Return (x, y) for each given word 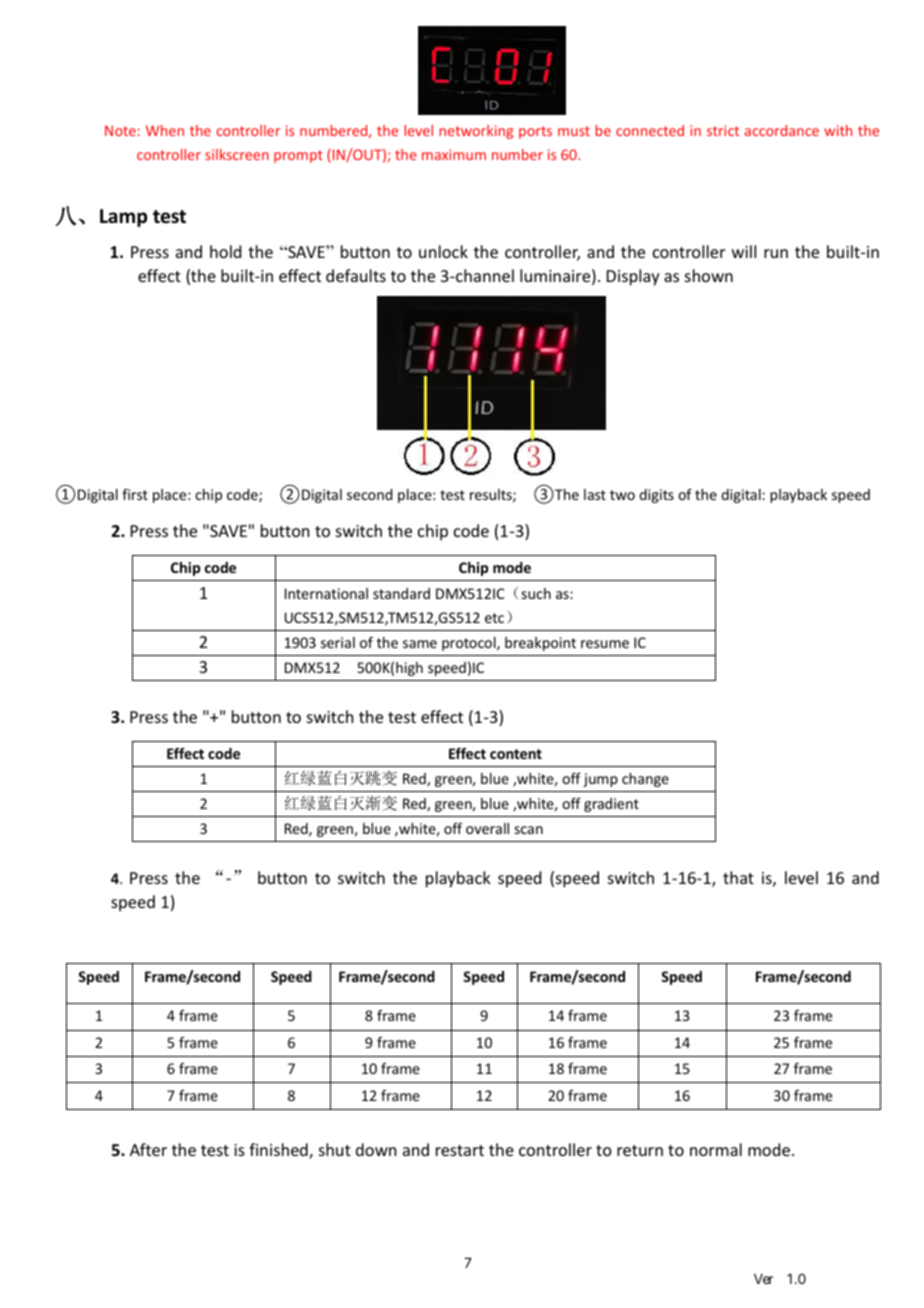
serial (338, 642)
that (738, 877)
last (595, 494)
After (148, 1149)
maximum (454, 154)
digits (656, 496)
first (135, 494)
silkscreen (237, 154)
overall (487, 828)
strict (723, 130)
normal (716, 1149)
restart (460, 1150)
